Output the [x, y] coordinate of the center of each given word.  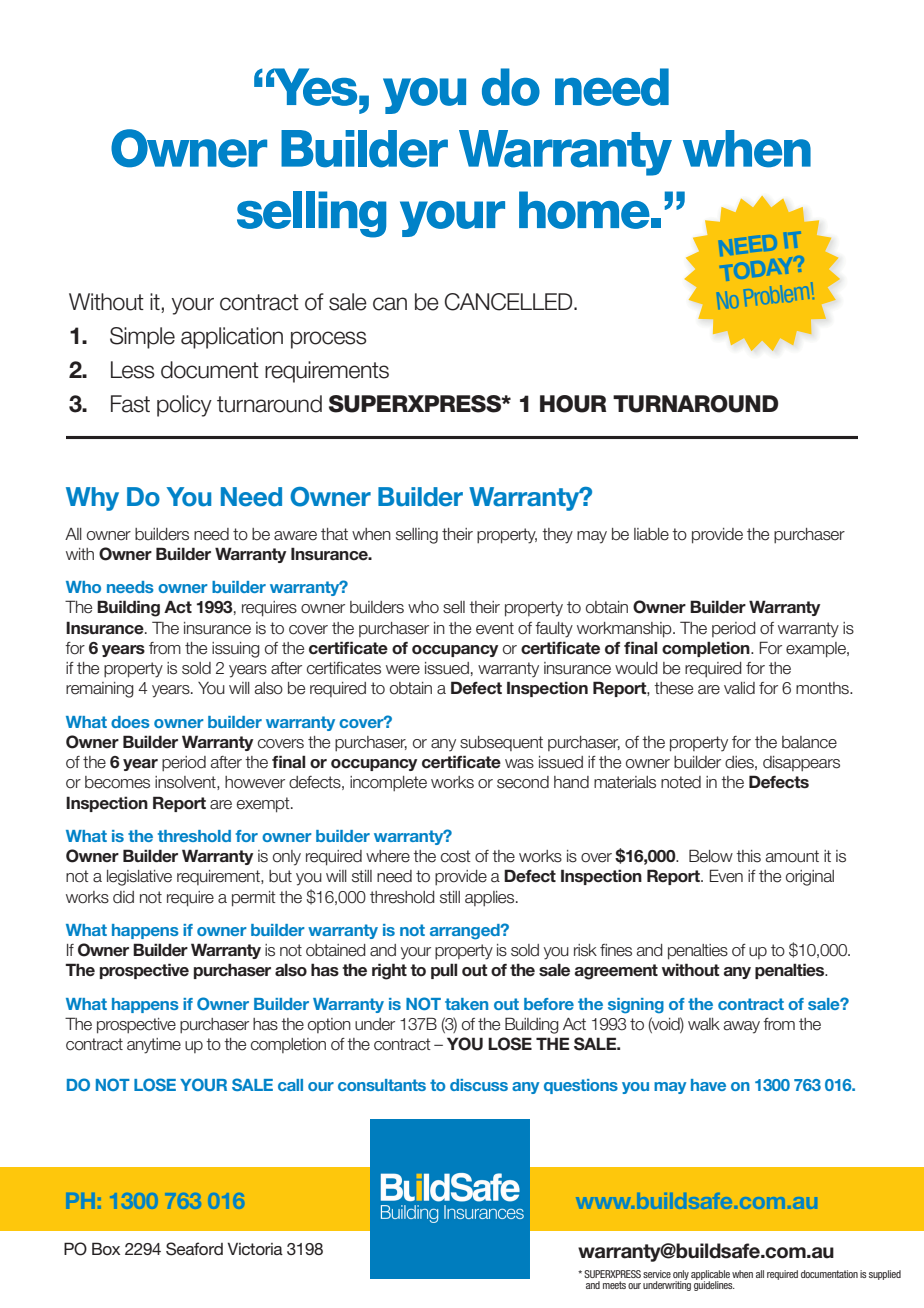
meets [614, 1285]
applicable [710, 1276]
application [232, 338]
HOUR [573, 404]
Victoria [255, 1248]
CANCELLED [510, 302]
